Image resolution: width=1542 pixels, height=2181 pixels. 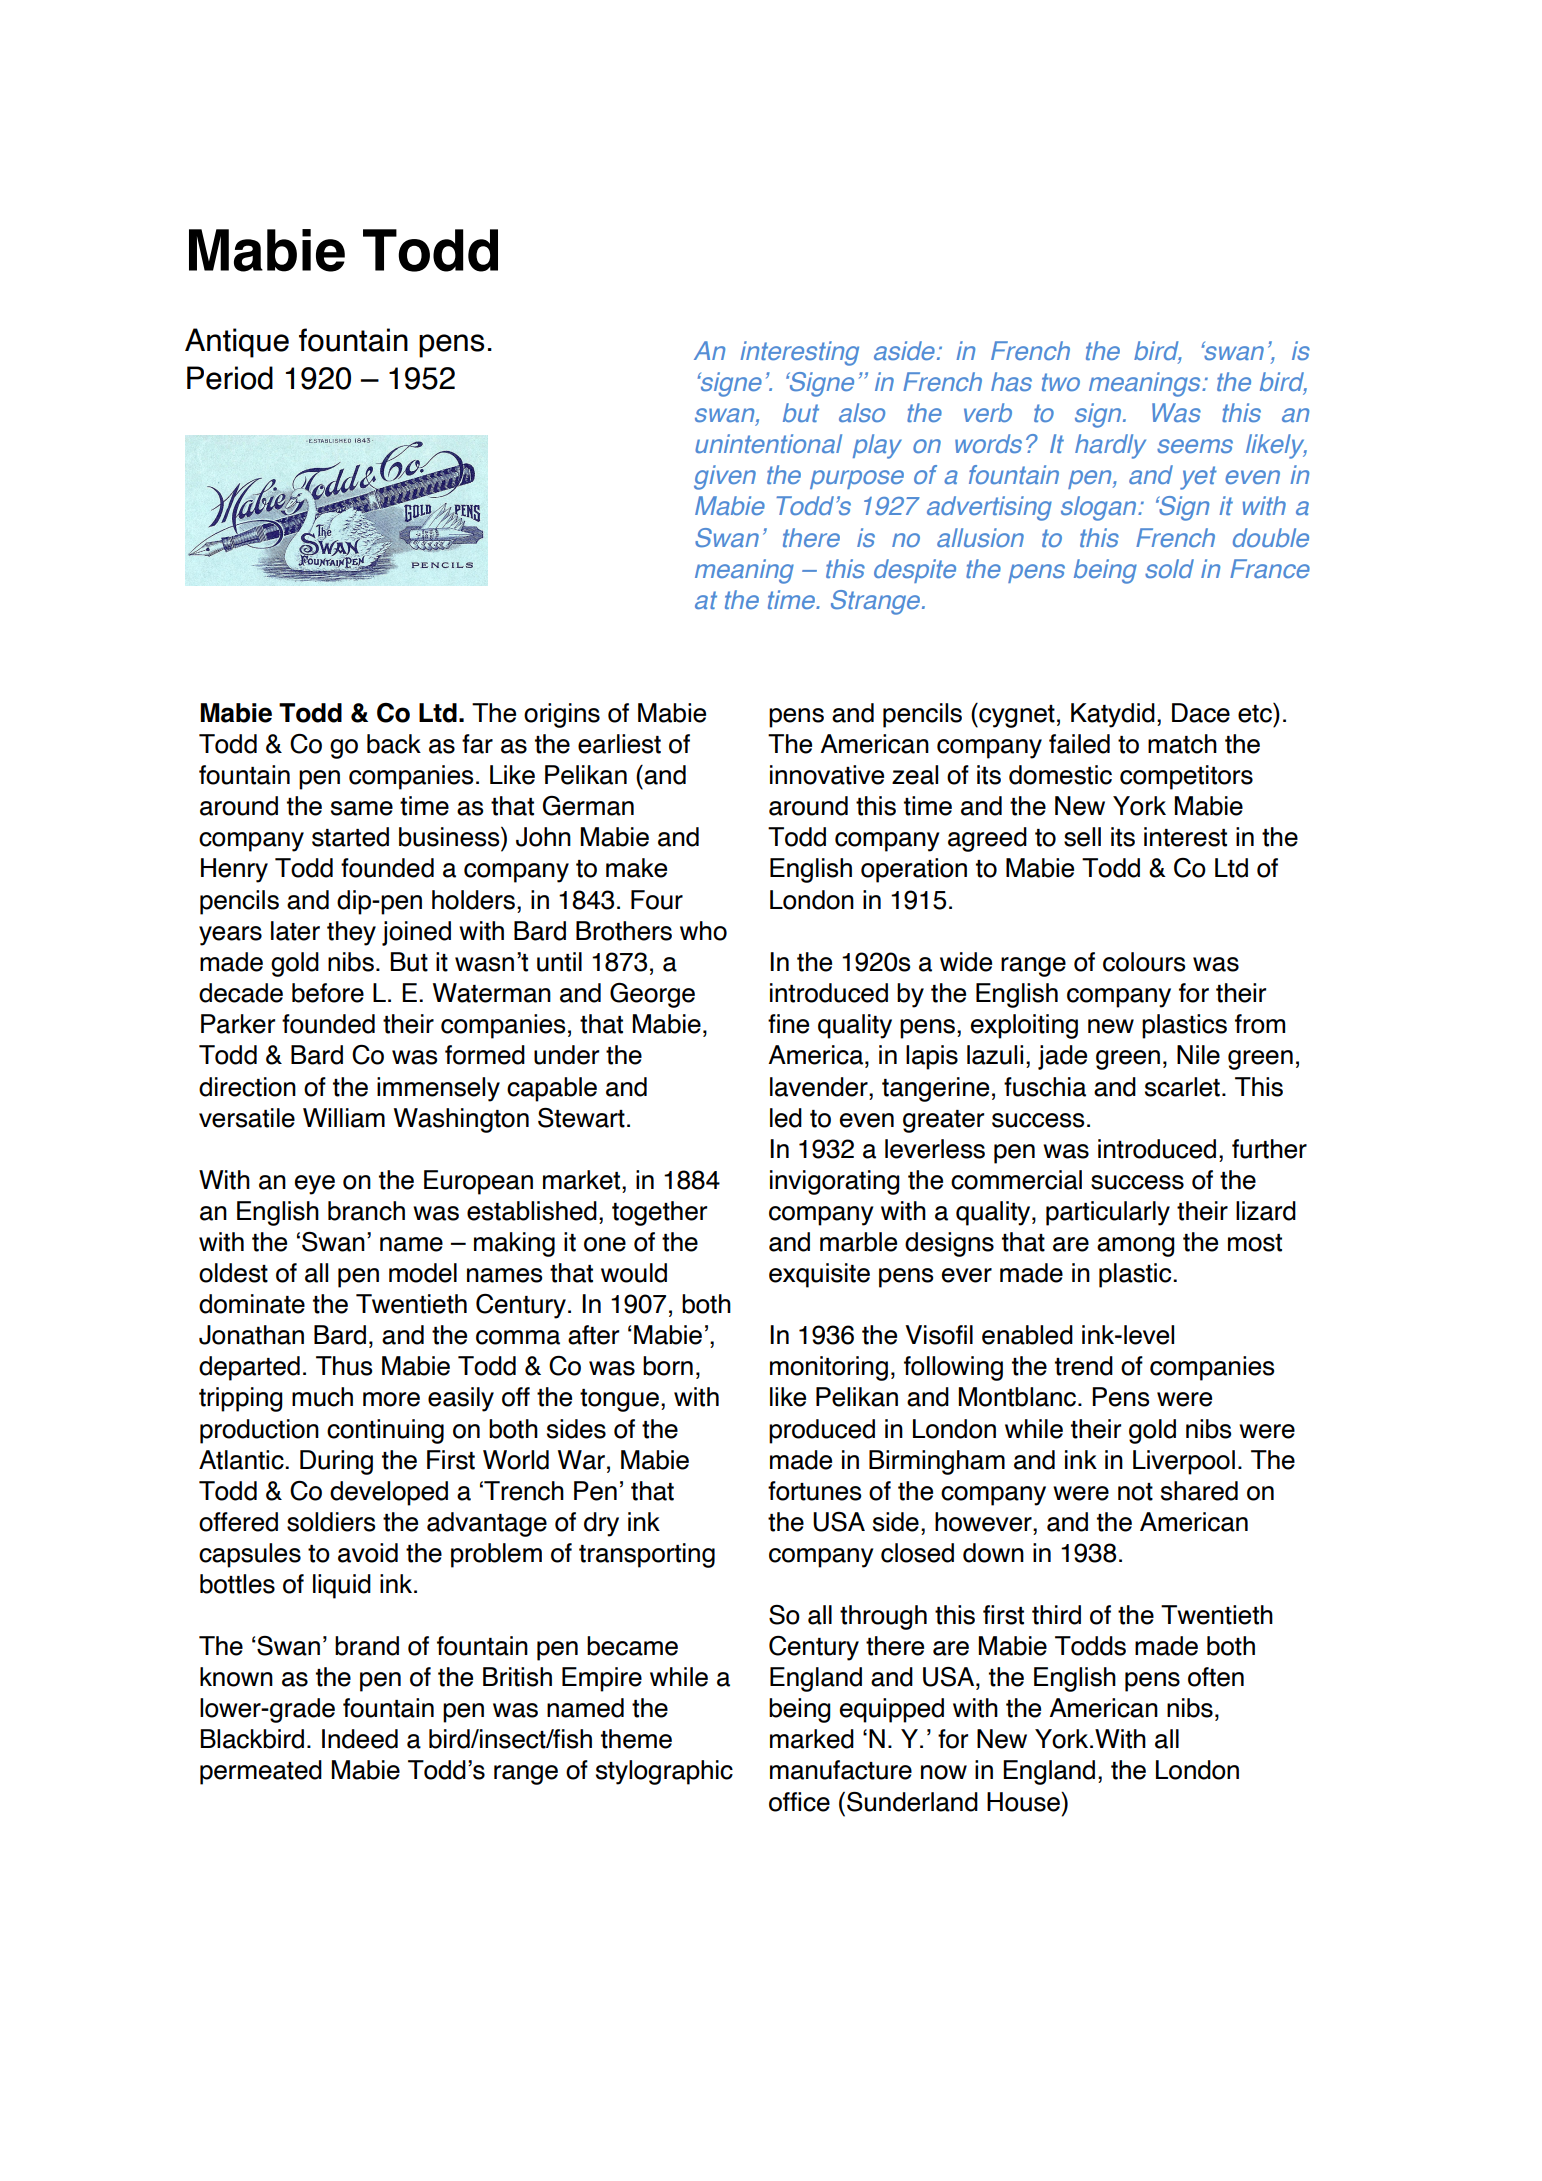 I want to click on Indeed, so click(x=360, y=1739).
